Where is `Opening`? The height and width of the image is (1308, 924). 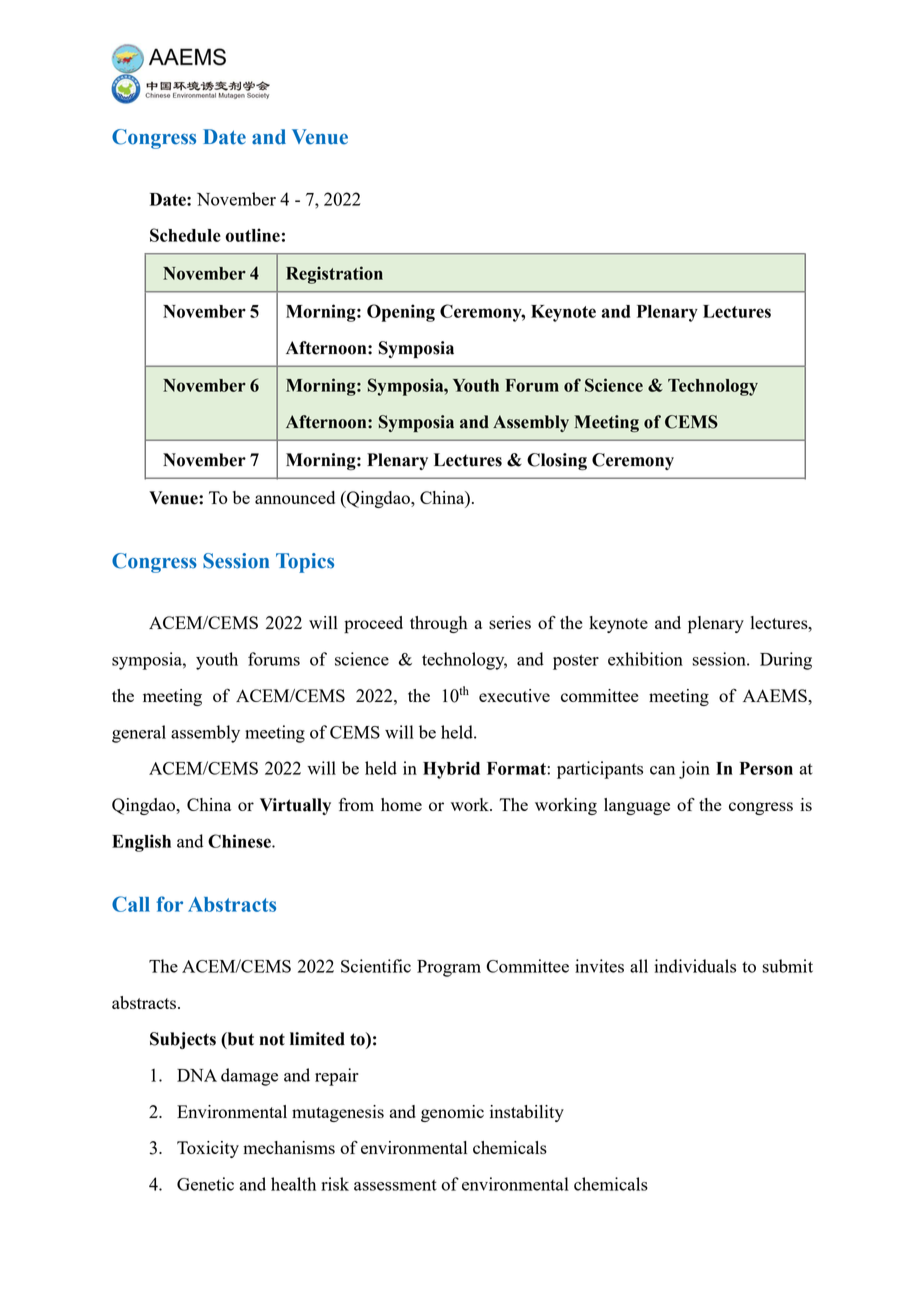
Opening is located at coordinates (401, 313).
